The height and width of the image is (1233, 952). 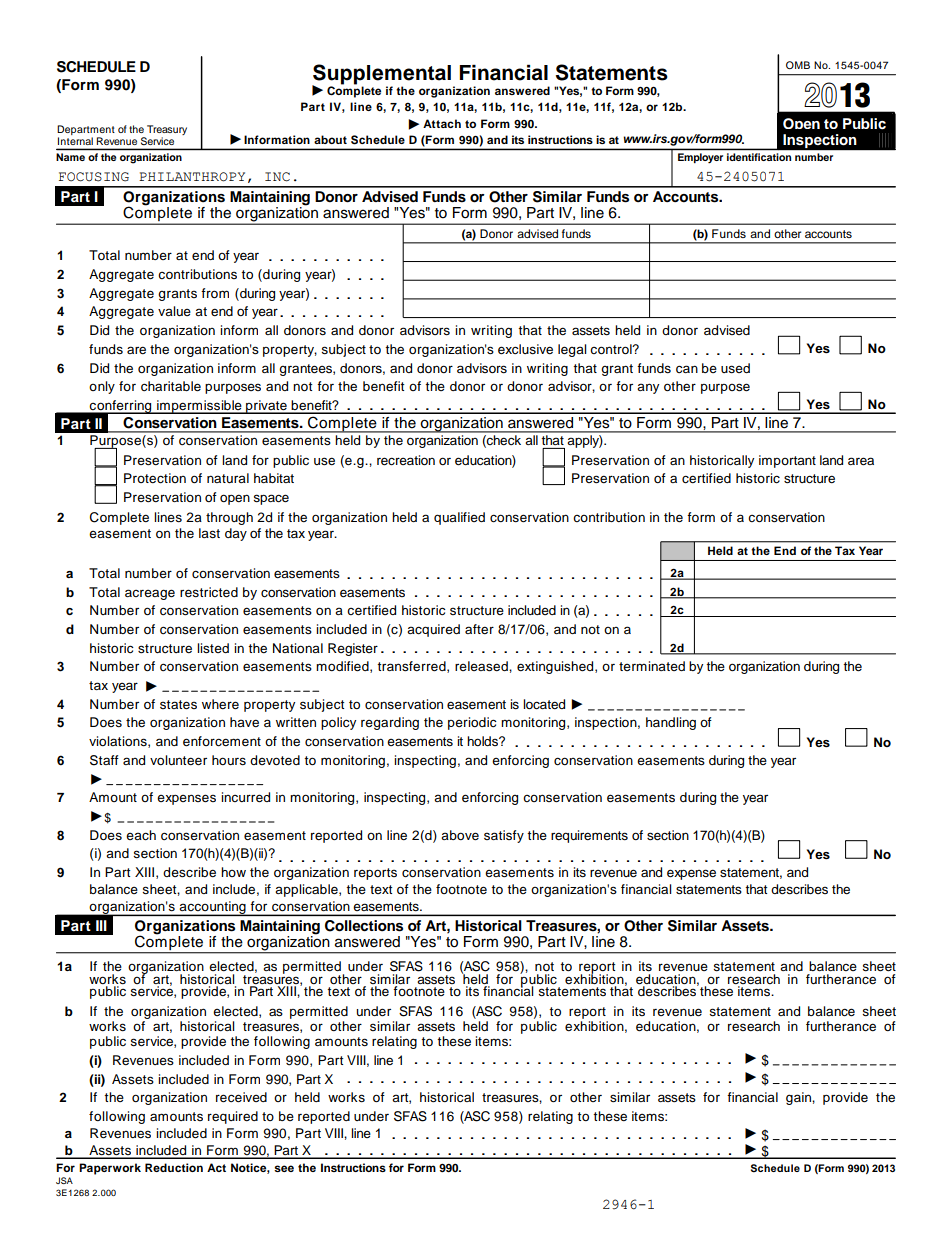 I want to click on recreation, so click(x=406, y=460).
